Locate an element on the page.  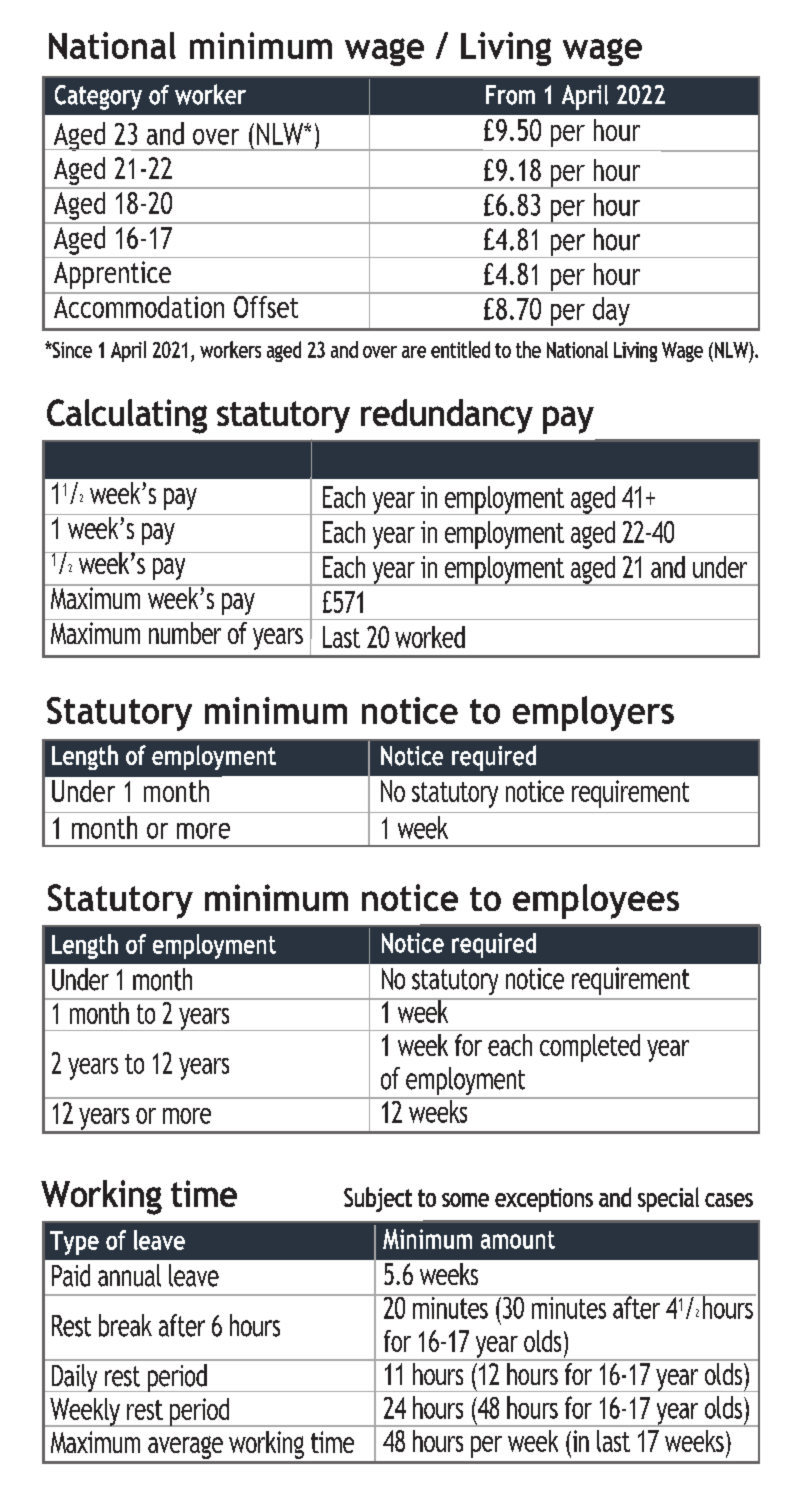
are is located at coordinates (414, 352).
